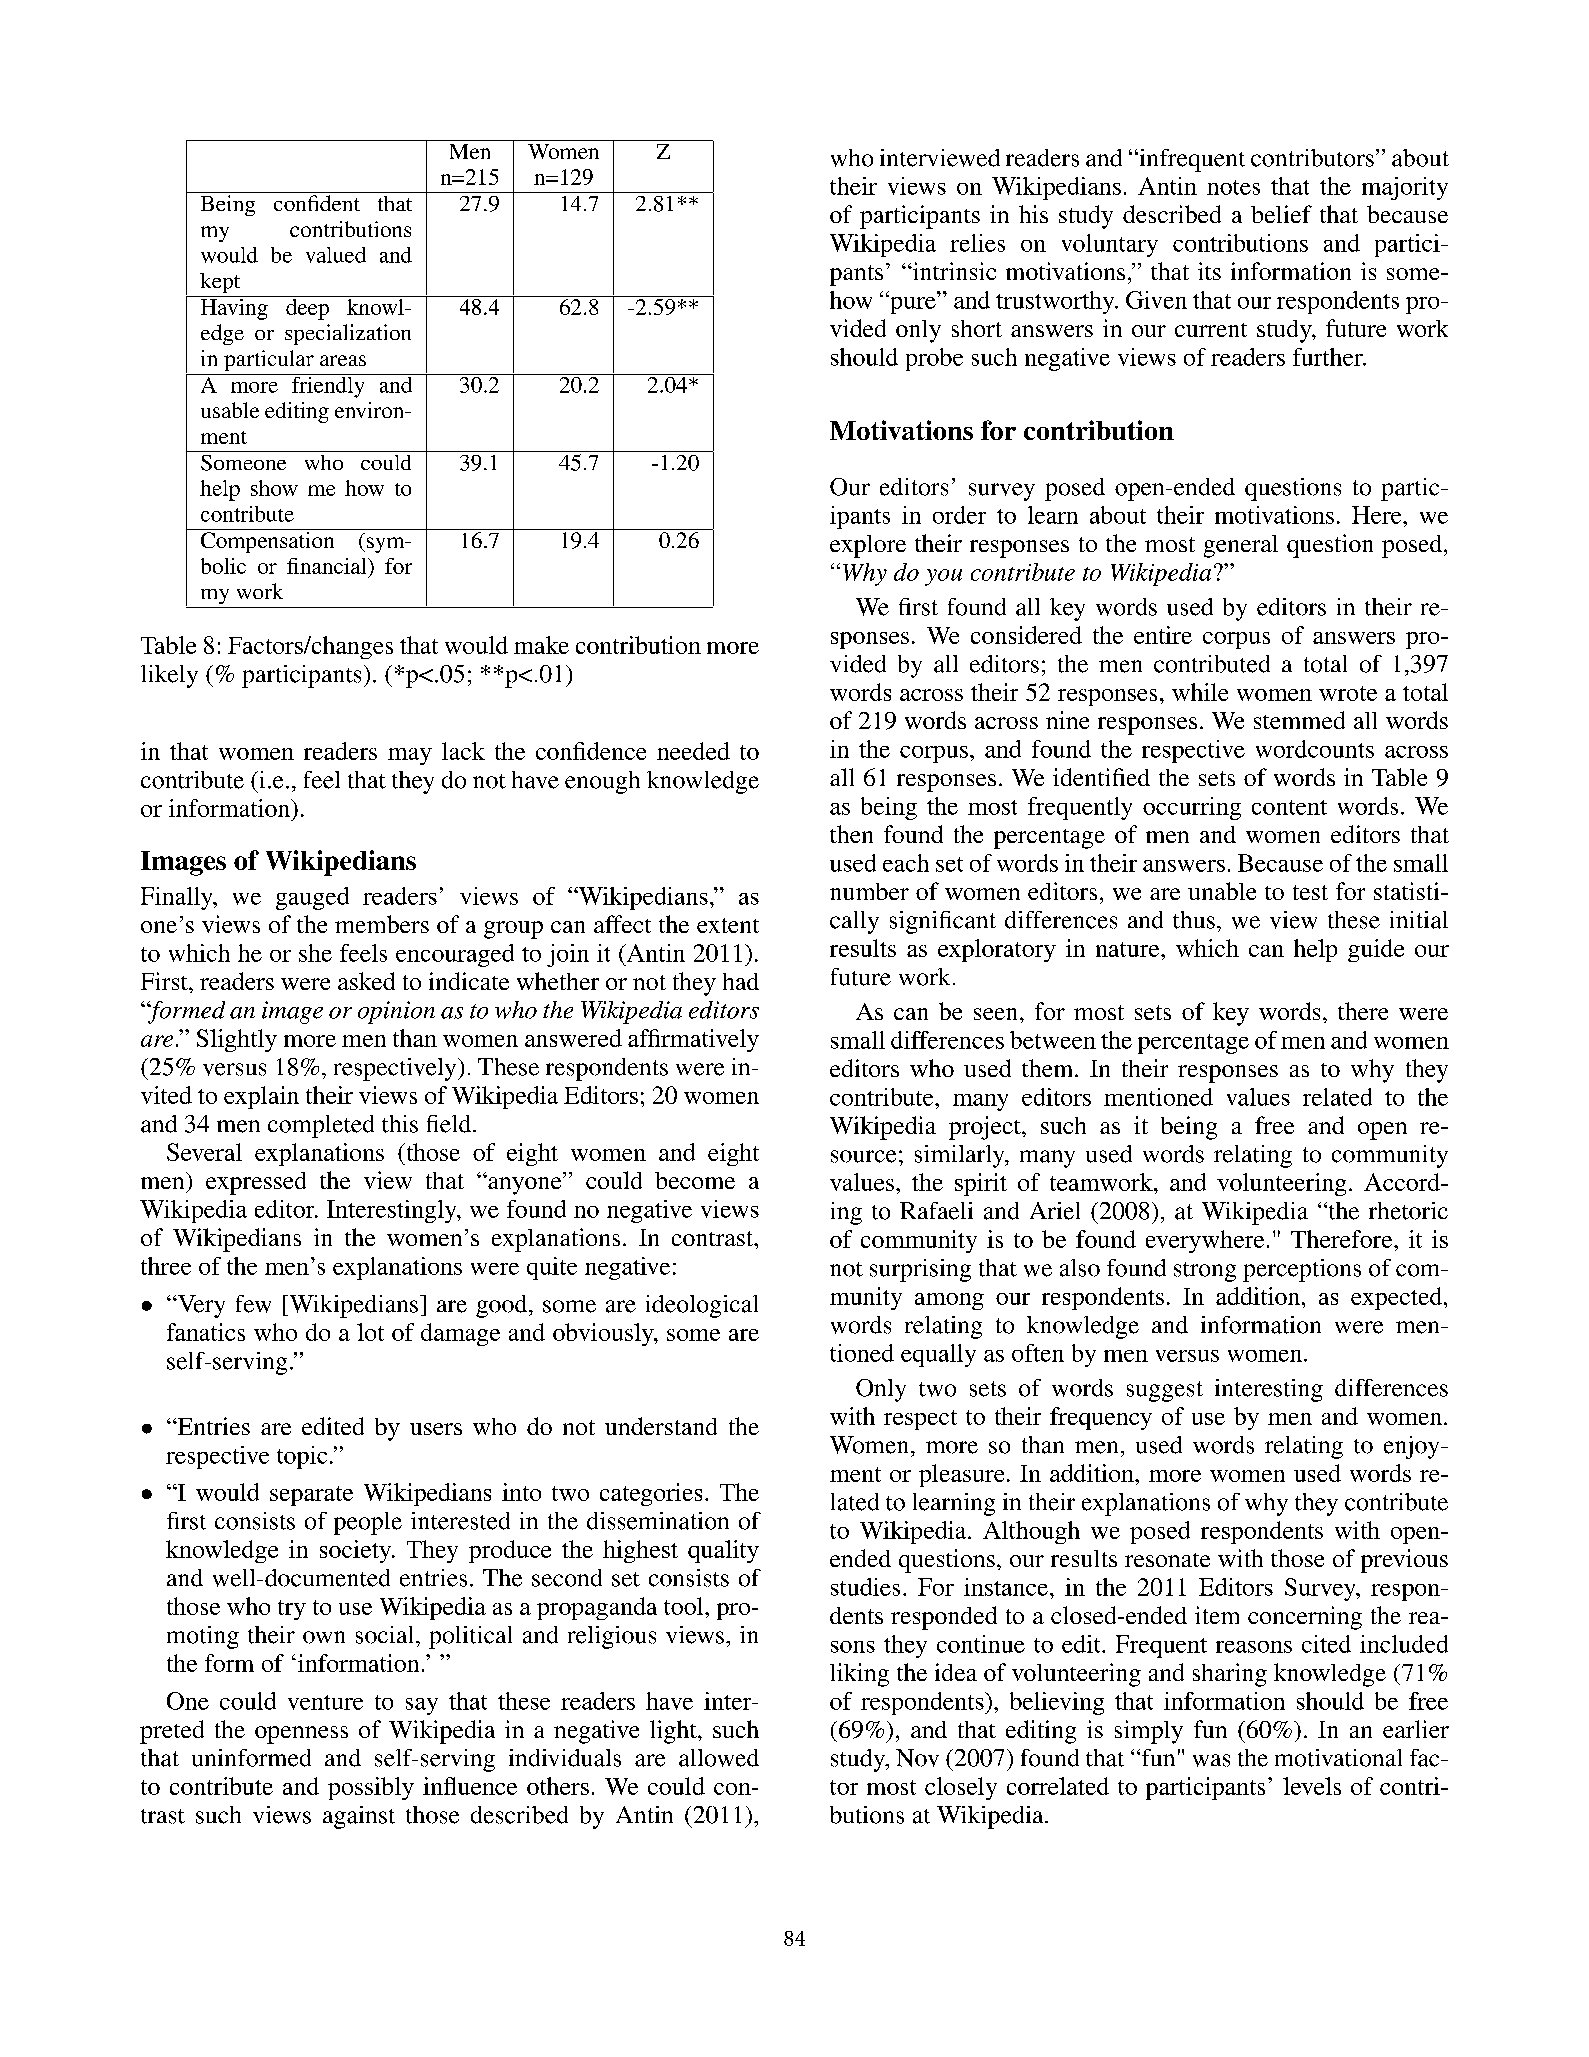 This page has height=2057, width=1589. I want to click on relies, so click(977, 243).
